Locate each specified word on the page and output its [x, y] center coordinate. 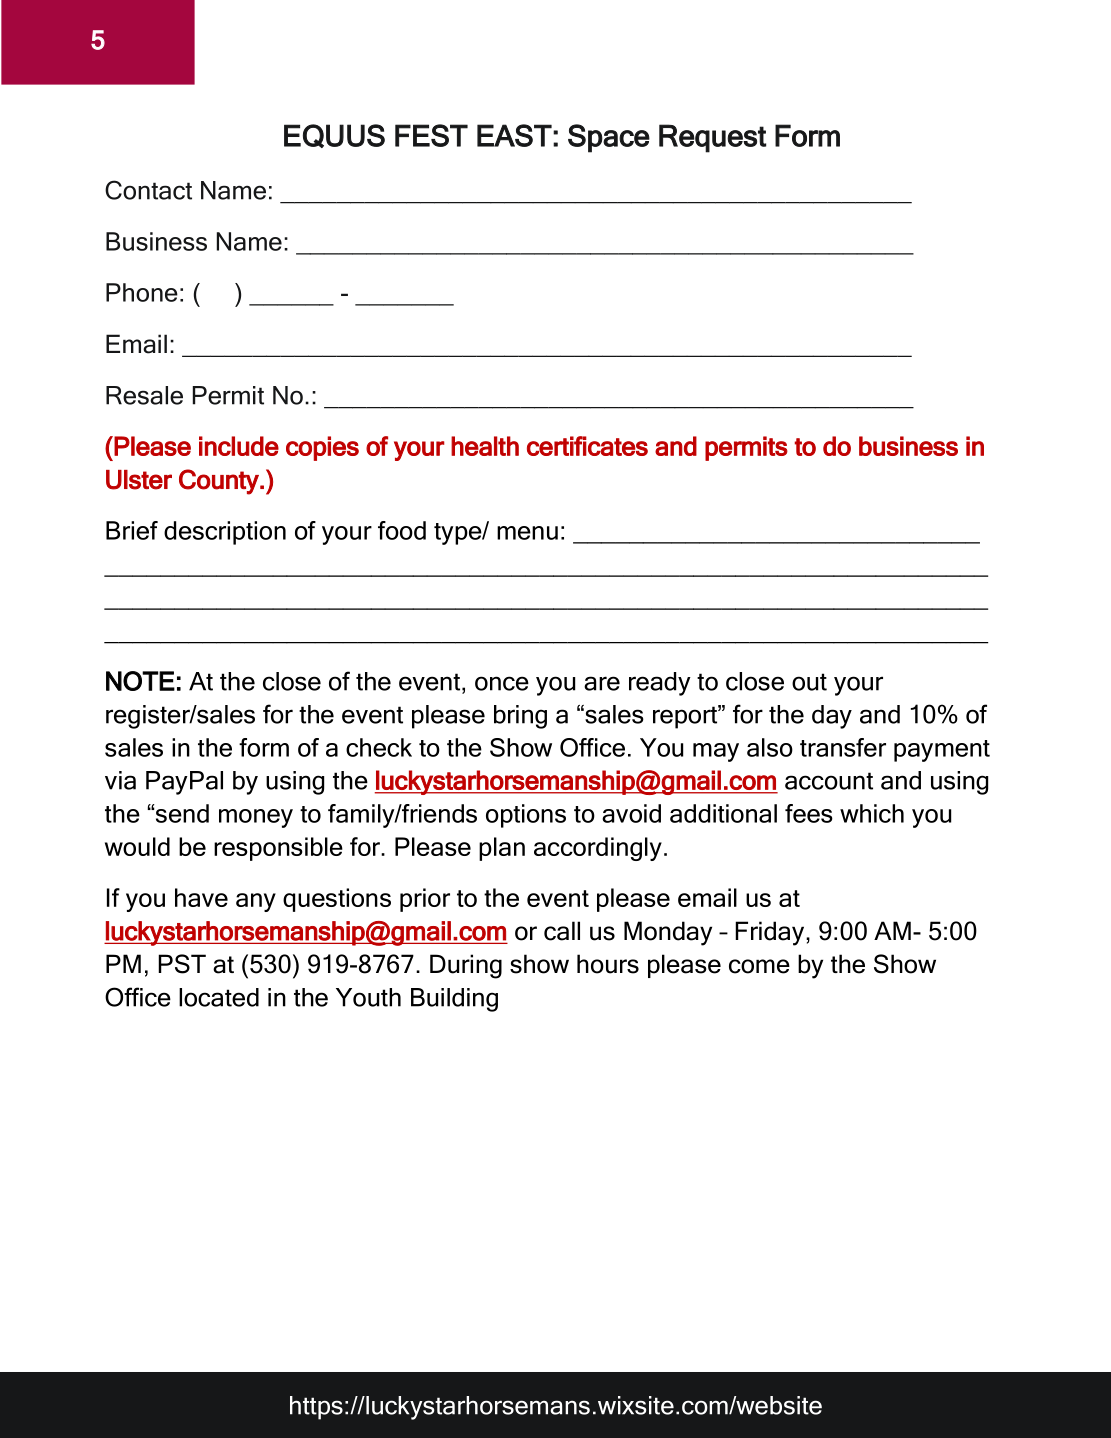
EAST [514, 135]
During [466, 966]
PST [182, 964]
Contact [148, 190]
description [225, 533]
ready [660, 684]
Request [712, 138]
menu [527, 533]
